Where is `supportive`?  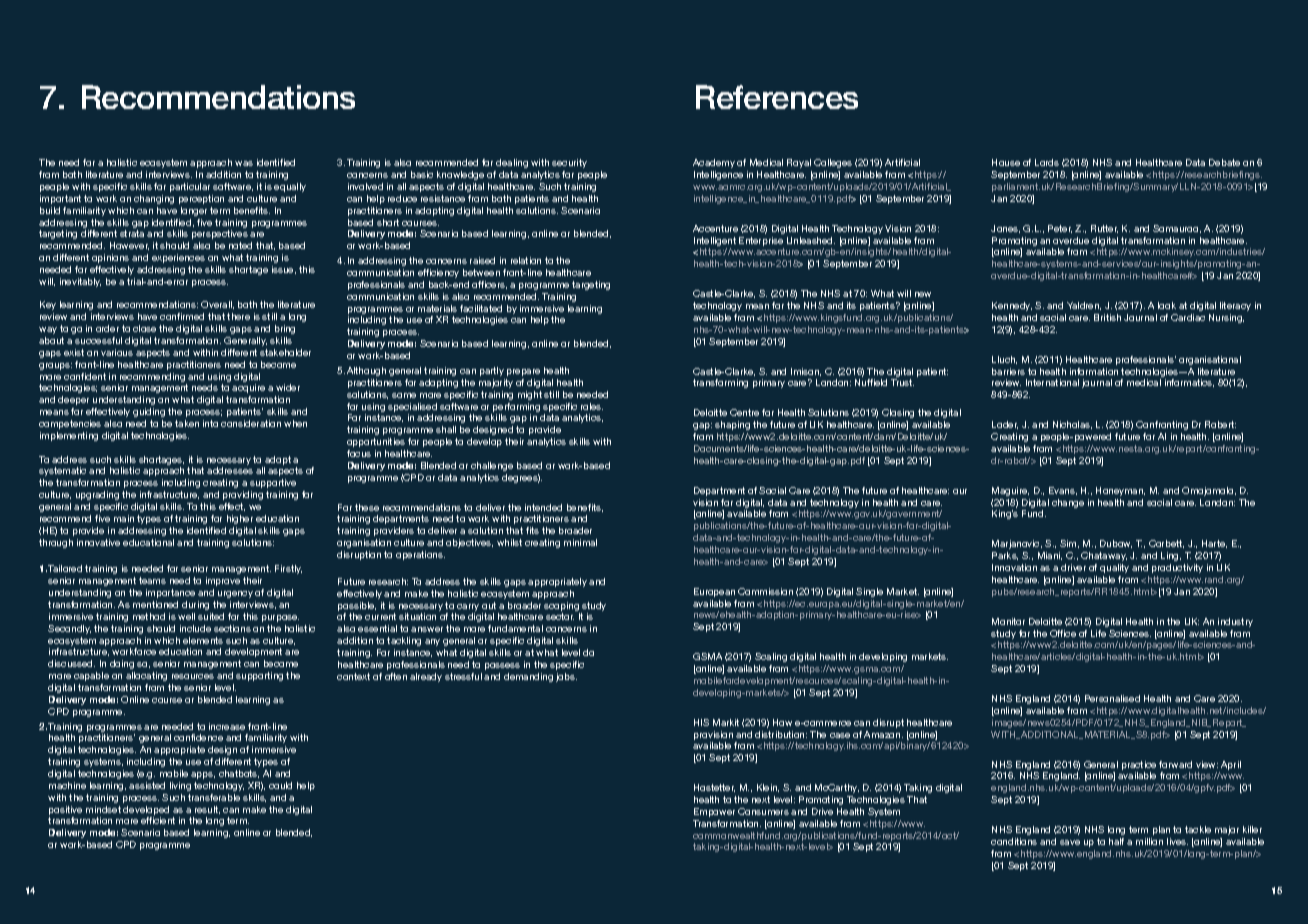 supportive is located at coordinates (273, 483).
